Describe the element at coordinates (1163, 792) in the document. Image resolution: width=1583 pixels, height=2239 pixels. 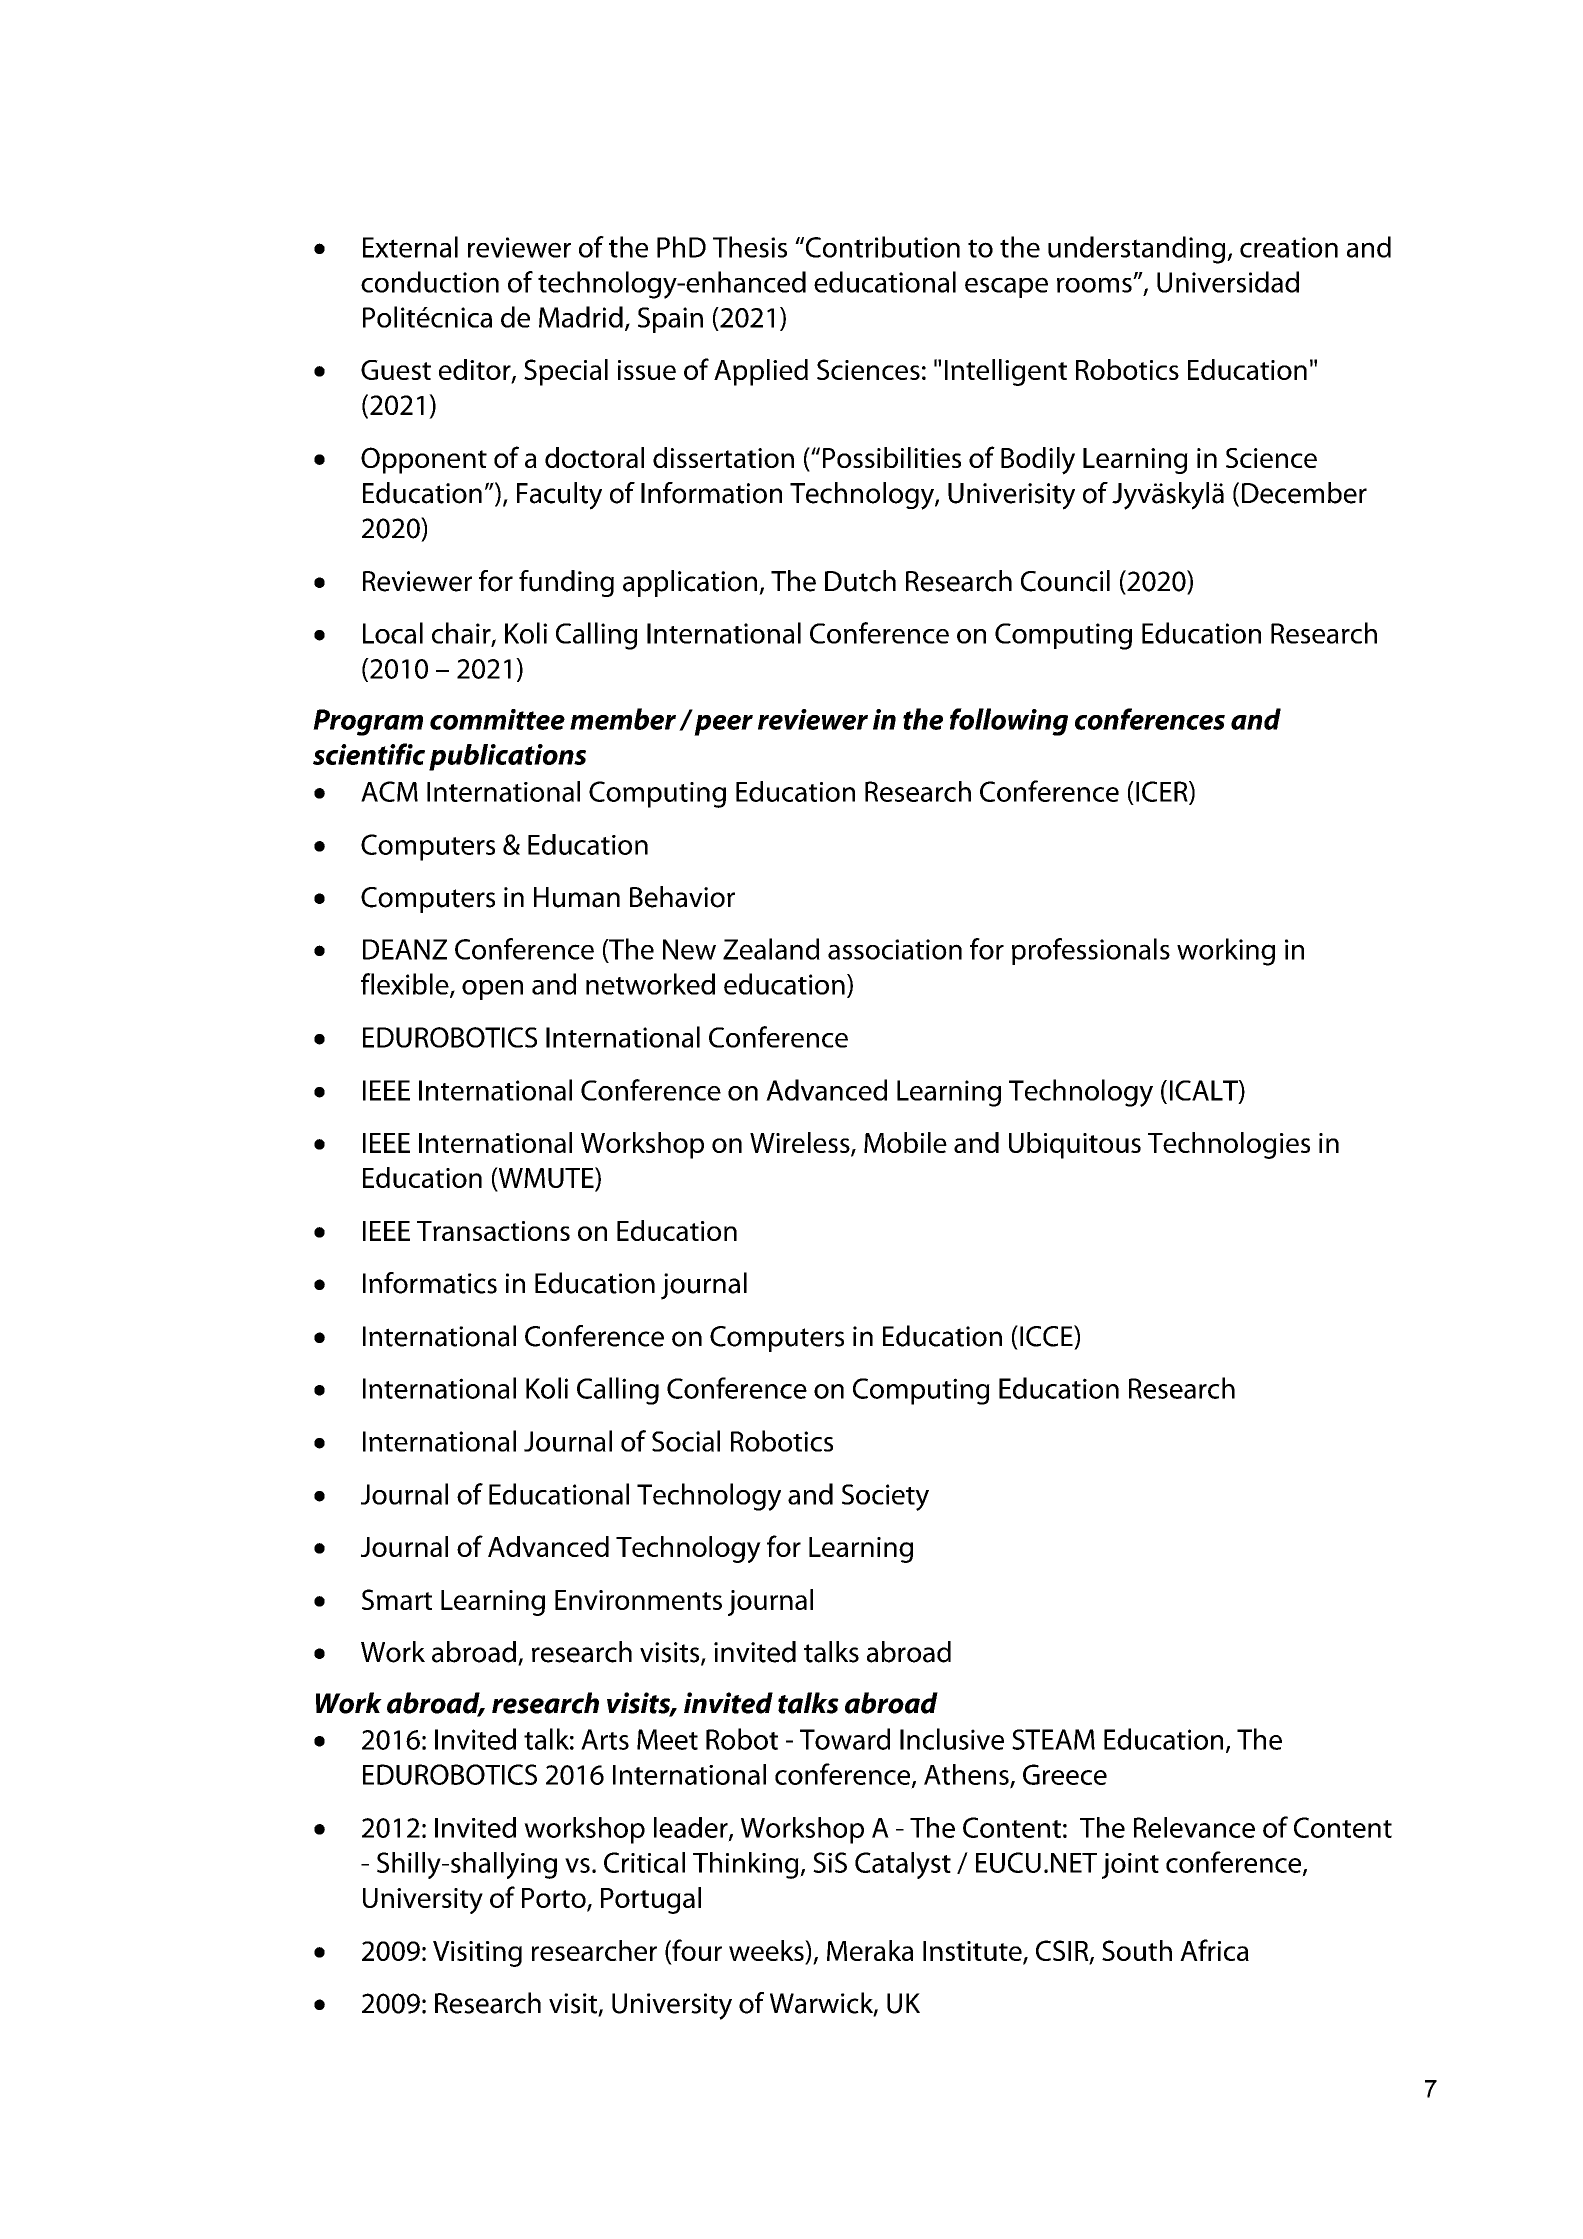
I see `ICER` at that location.
